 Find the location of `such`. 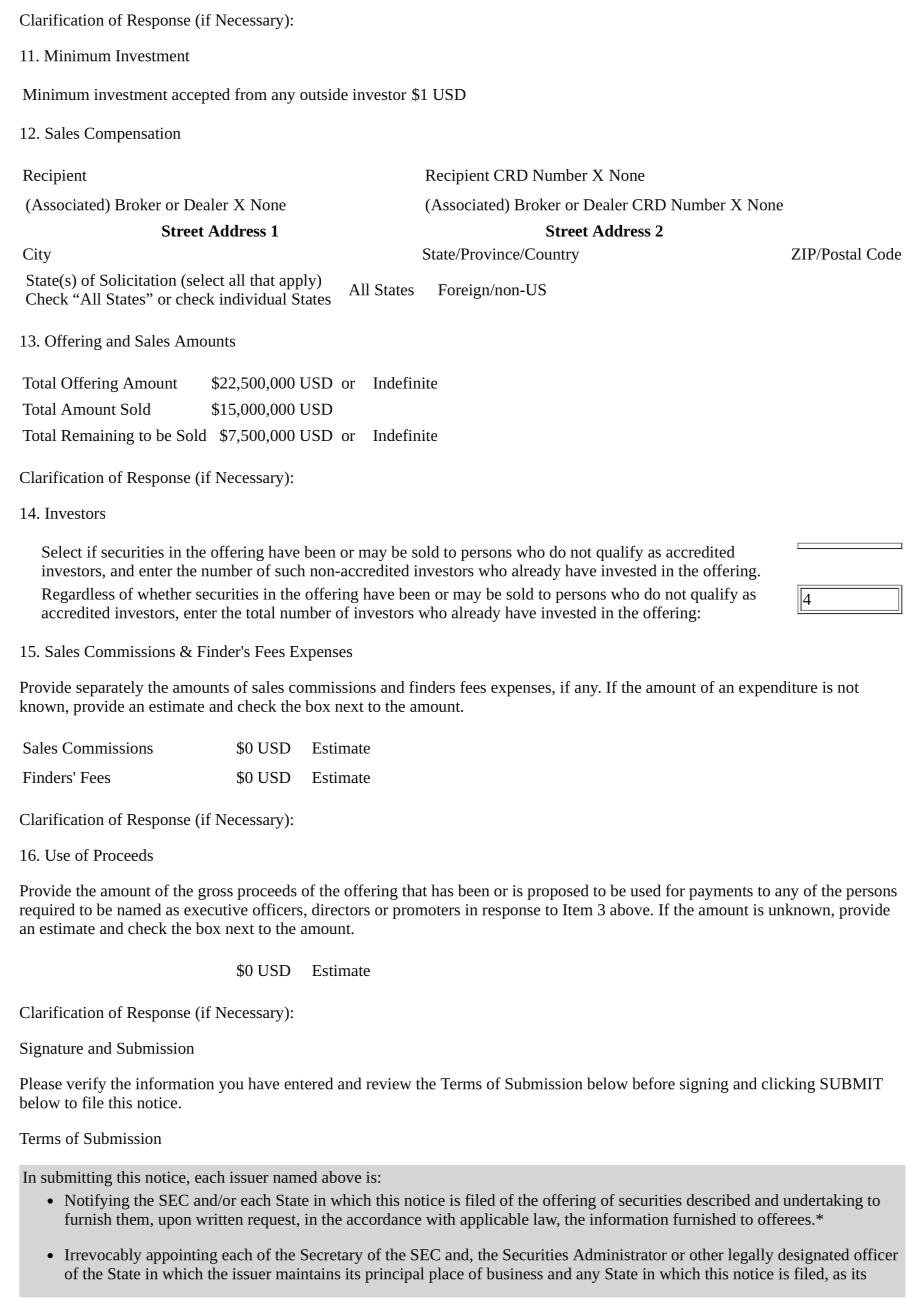

such is located at coordinates (290, 570).
